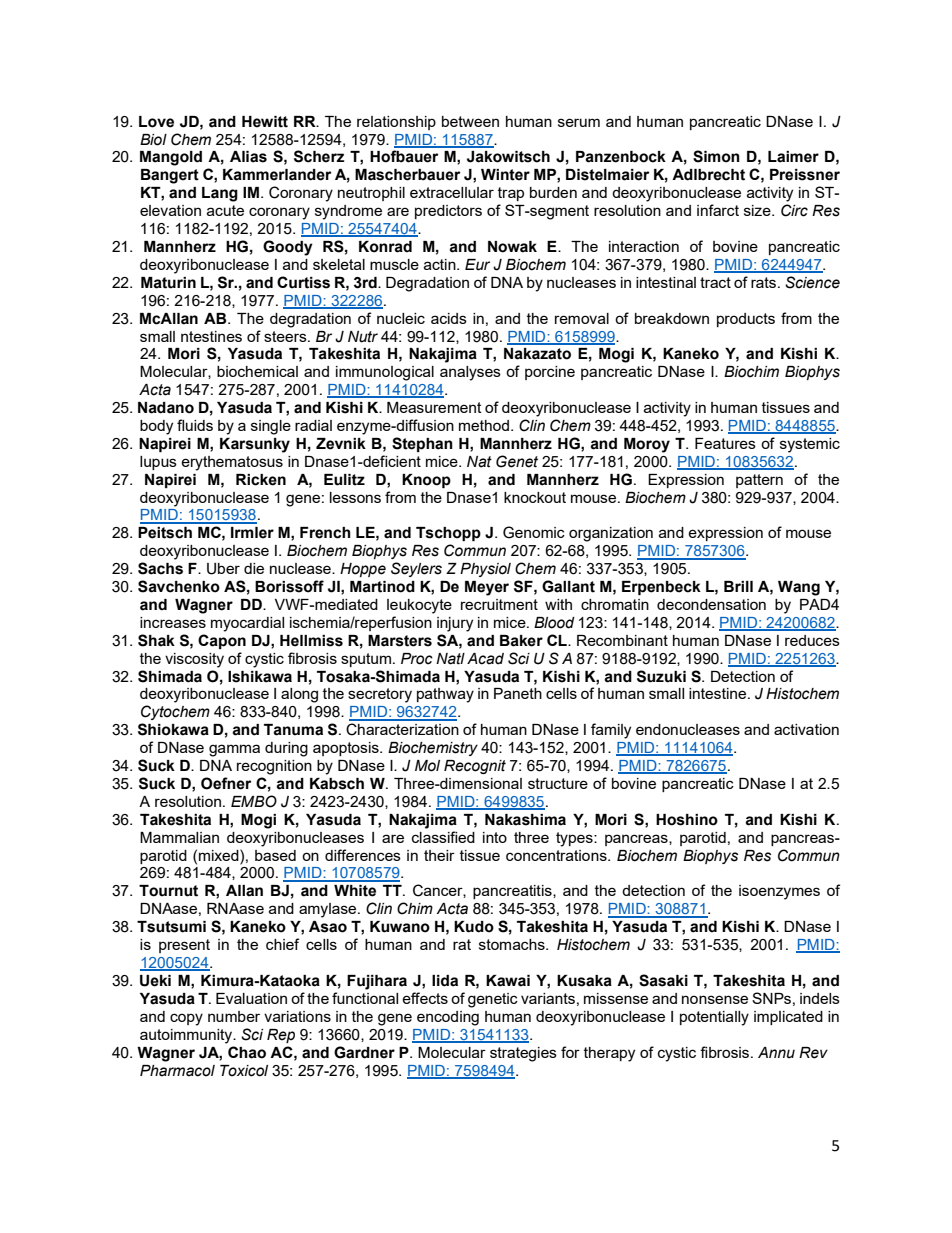 This screenshot has height=1233, width=952. I want to click on erythematosus, so click(232, 463).
